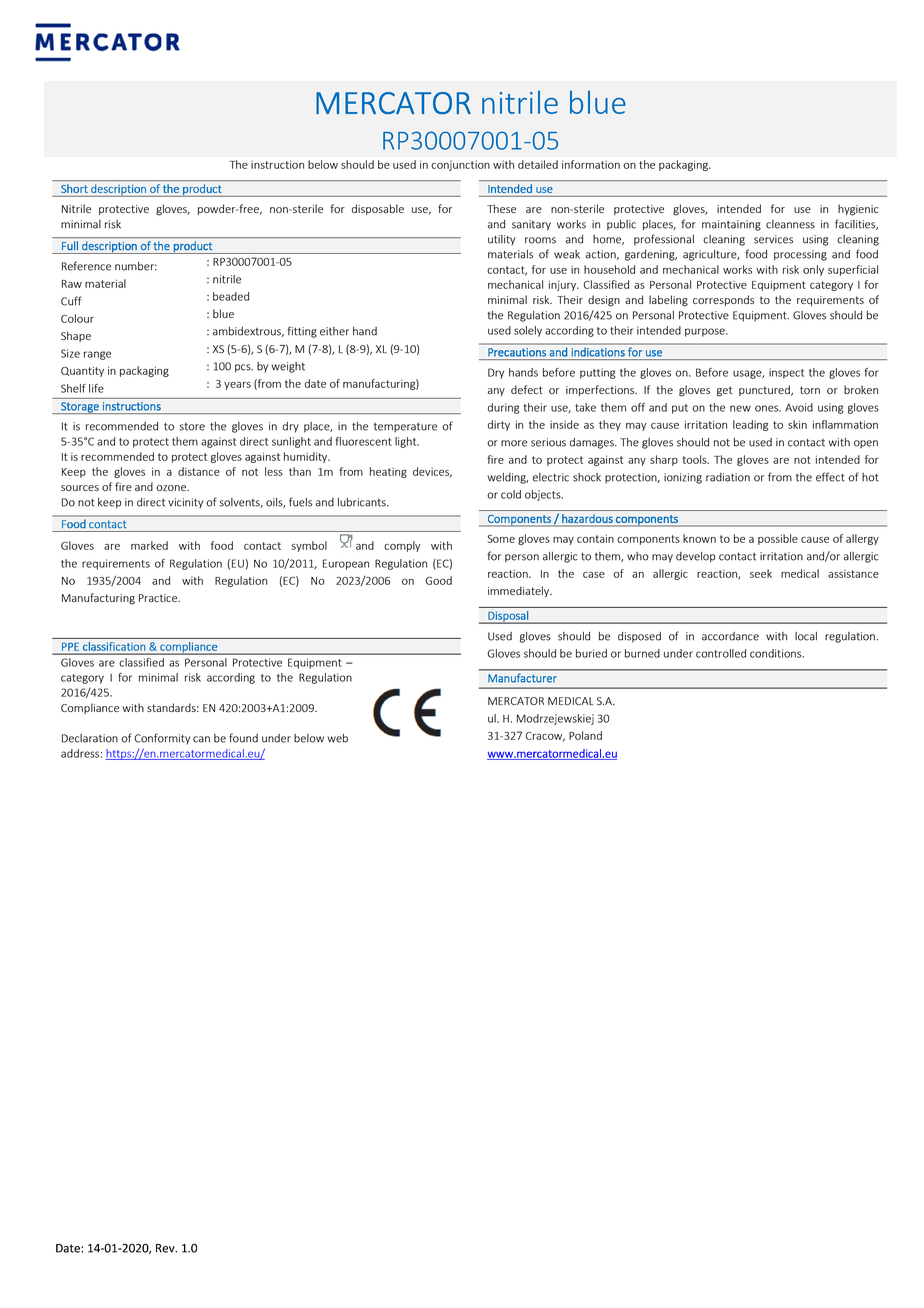 The image size is (924, 1308). What do you see at coordinates (721, 653) in the screenshot?
I see `controlled` at bounding box center [721, 653].
